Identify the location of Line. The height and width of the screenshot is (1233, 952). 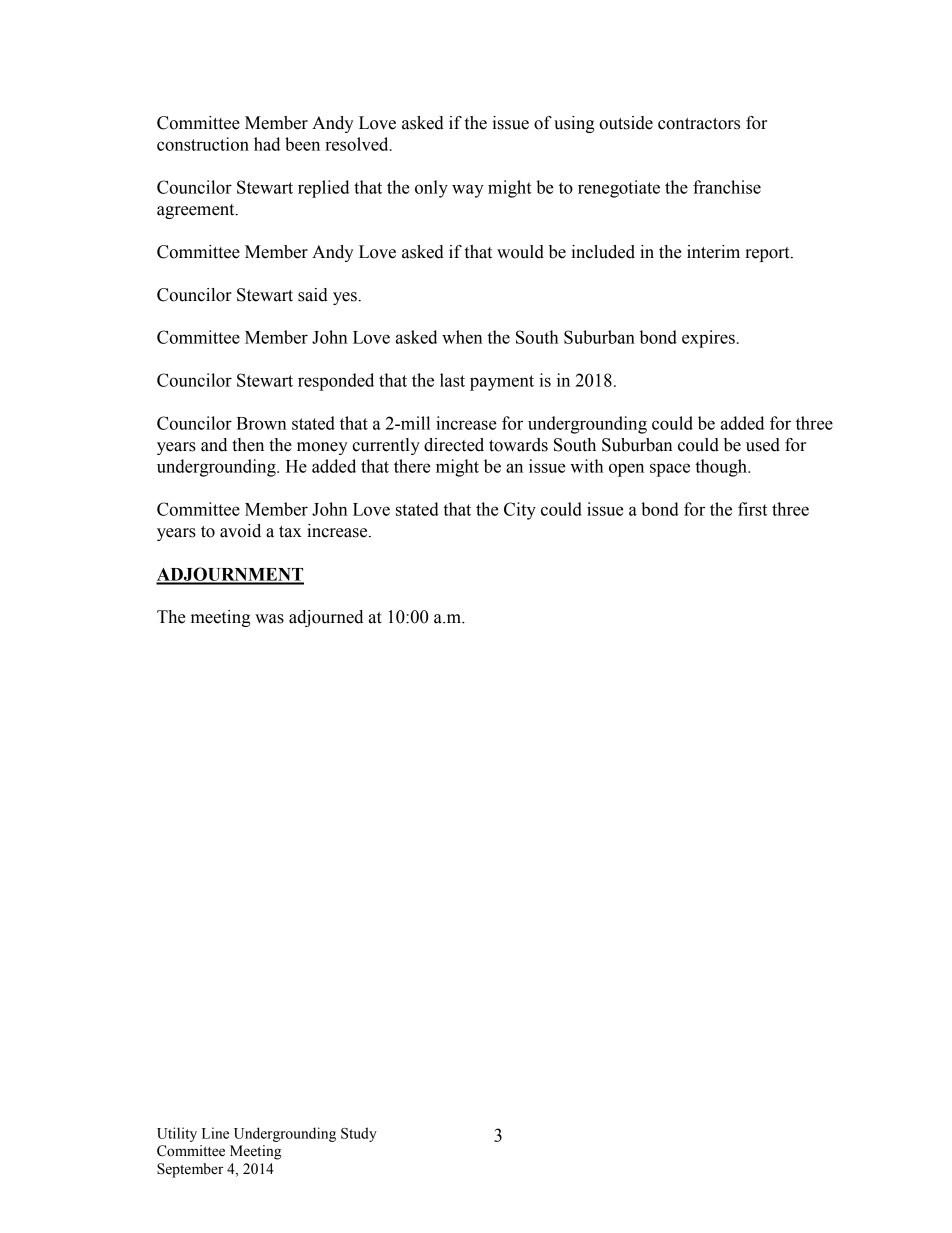
(215, 1133).
